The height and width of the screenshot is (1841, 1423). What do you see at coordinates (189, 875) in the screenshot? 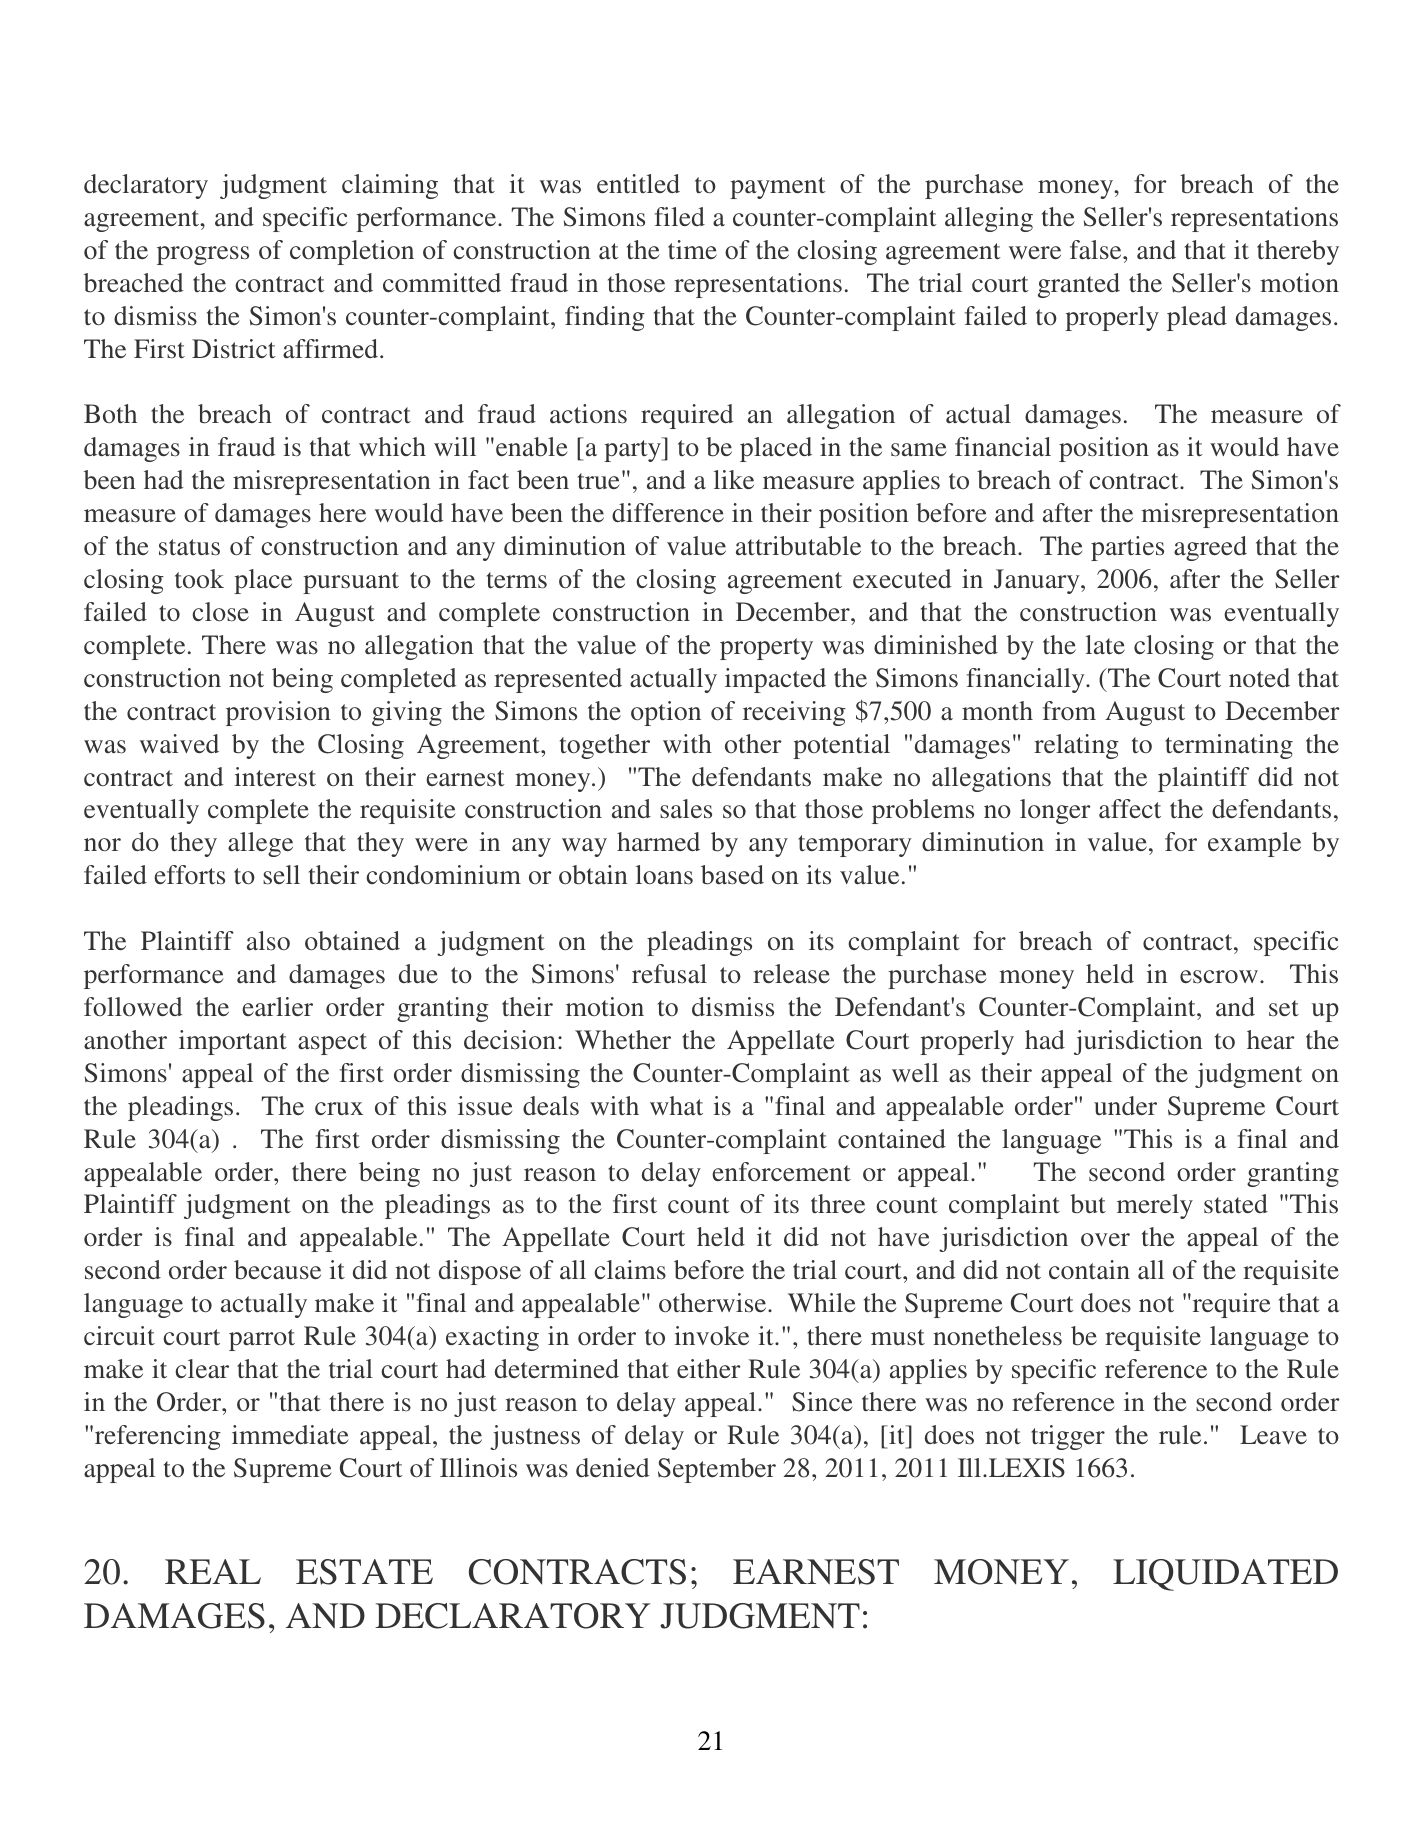
I see `efforts` at bounding box center [189, 875].
